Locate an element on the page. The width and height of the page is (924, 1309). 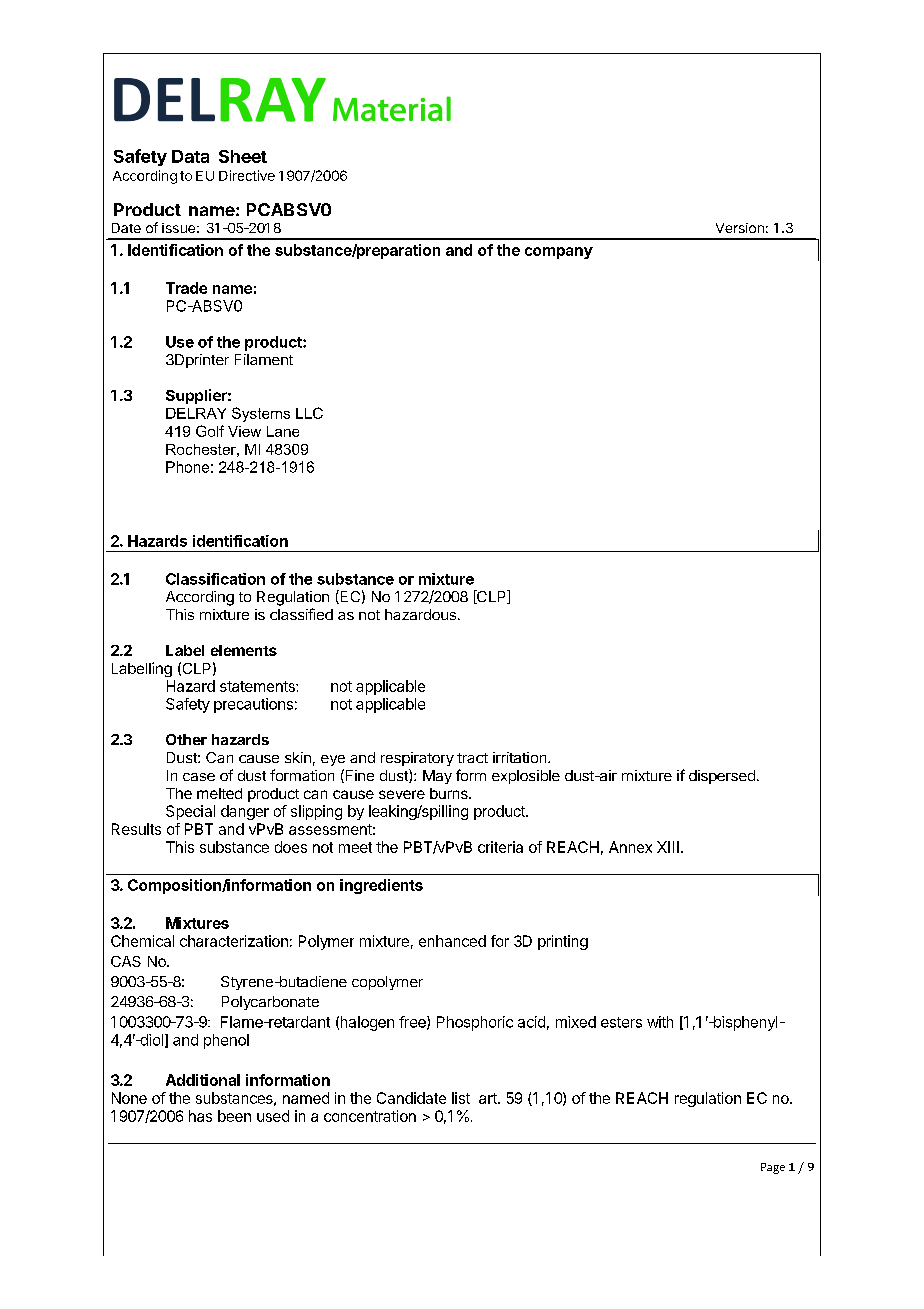
has is located at coordinates (200, 1116).
